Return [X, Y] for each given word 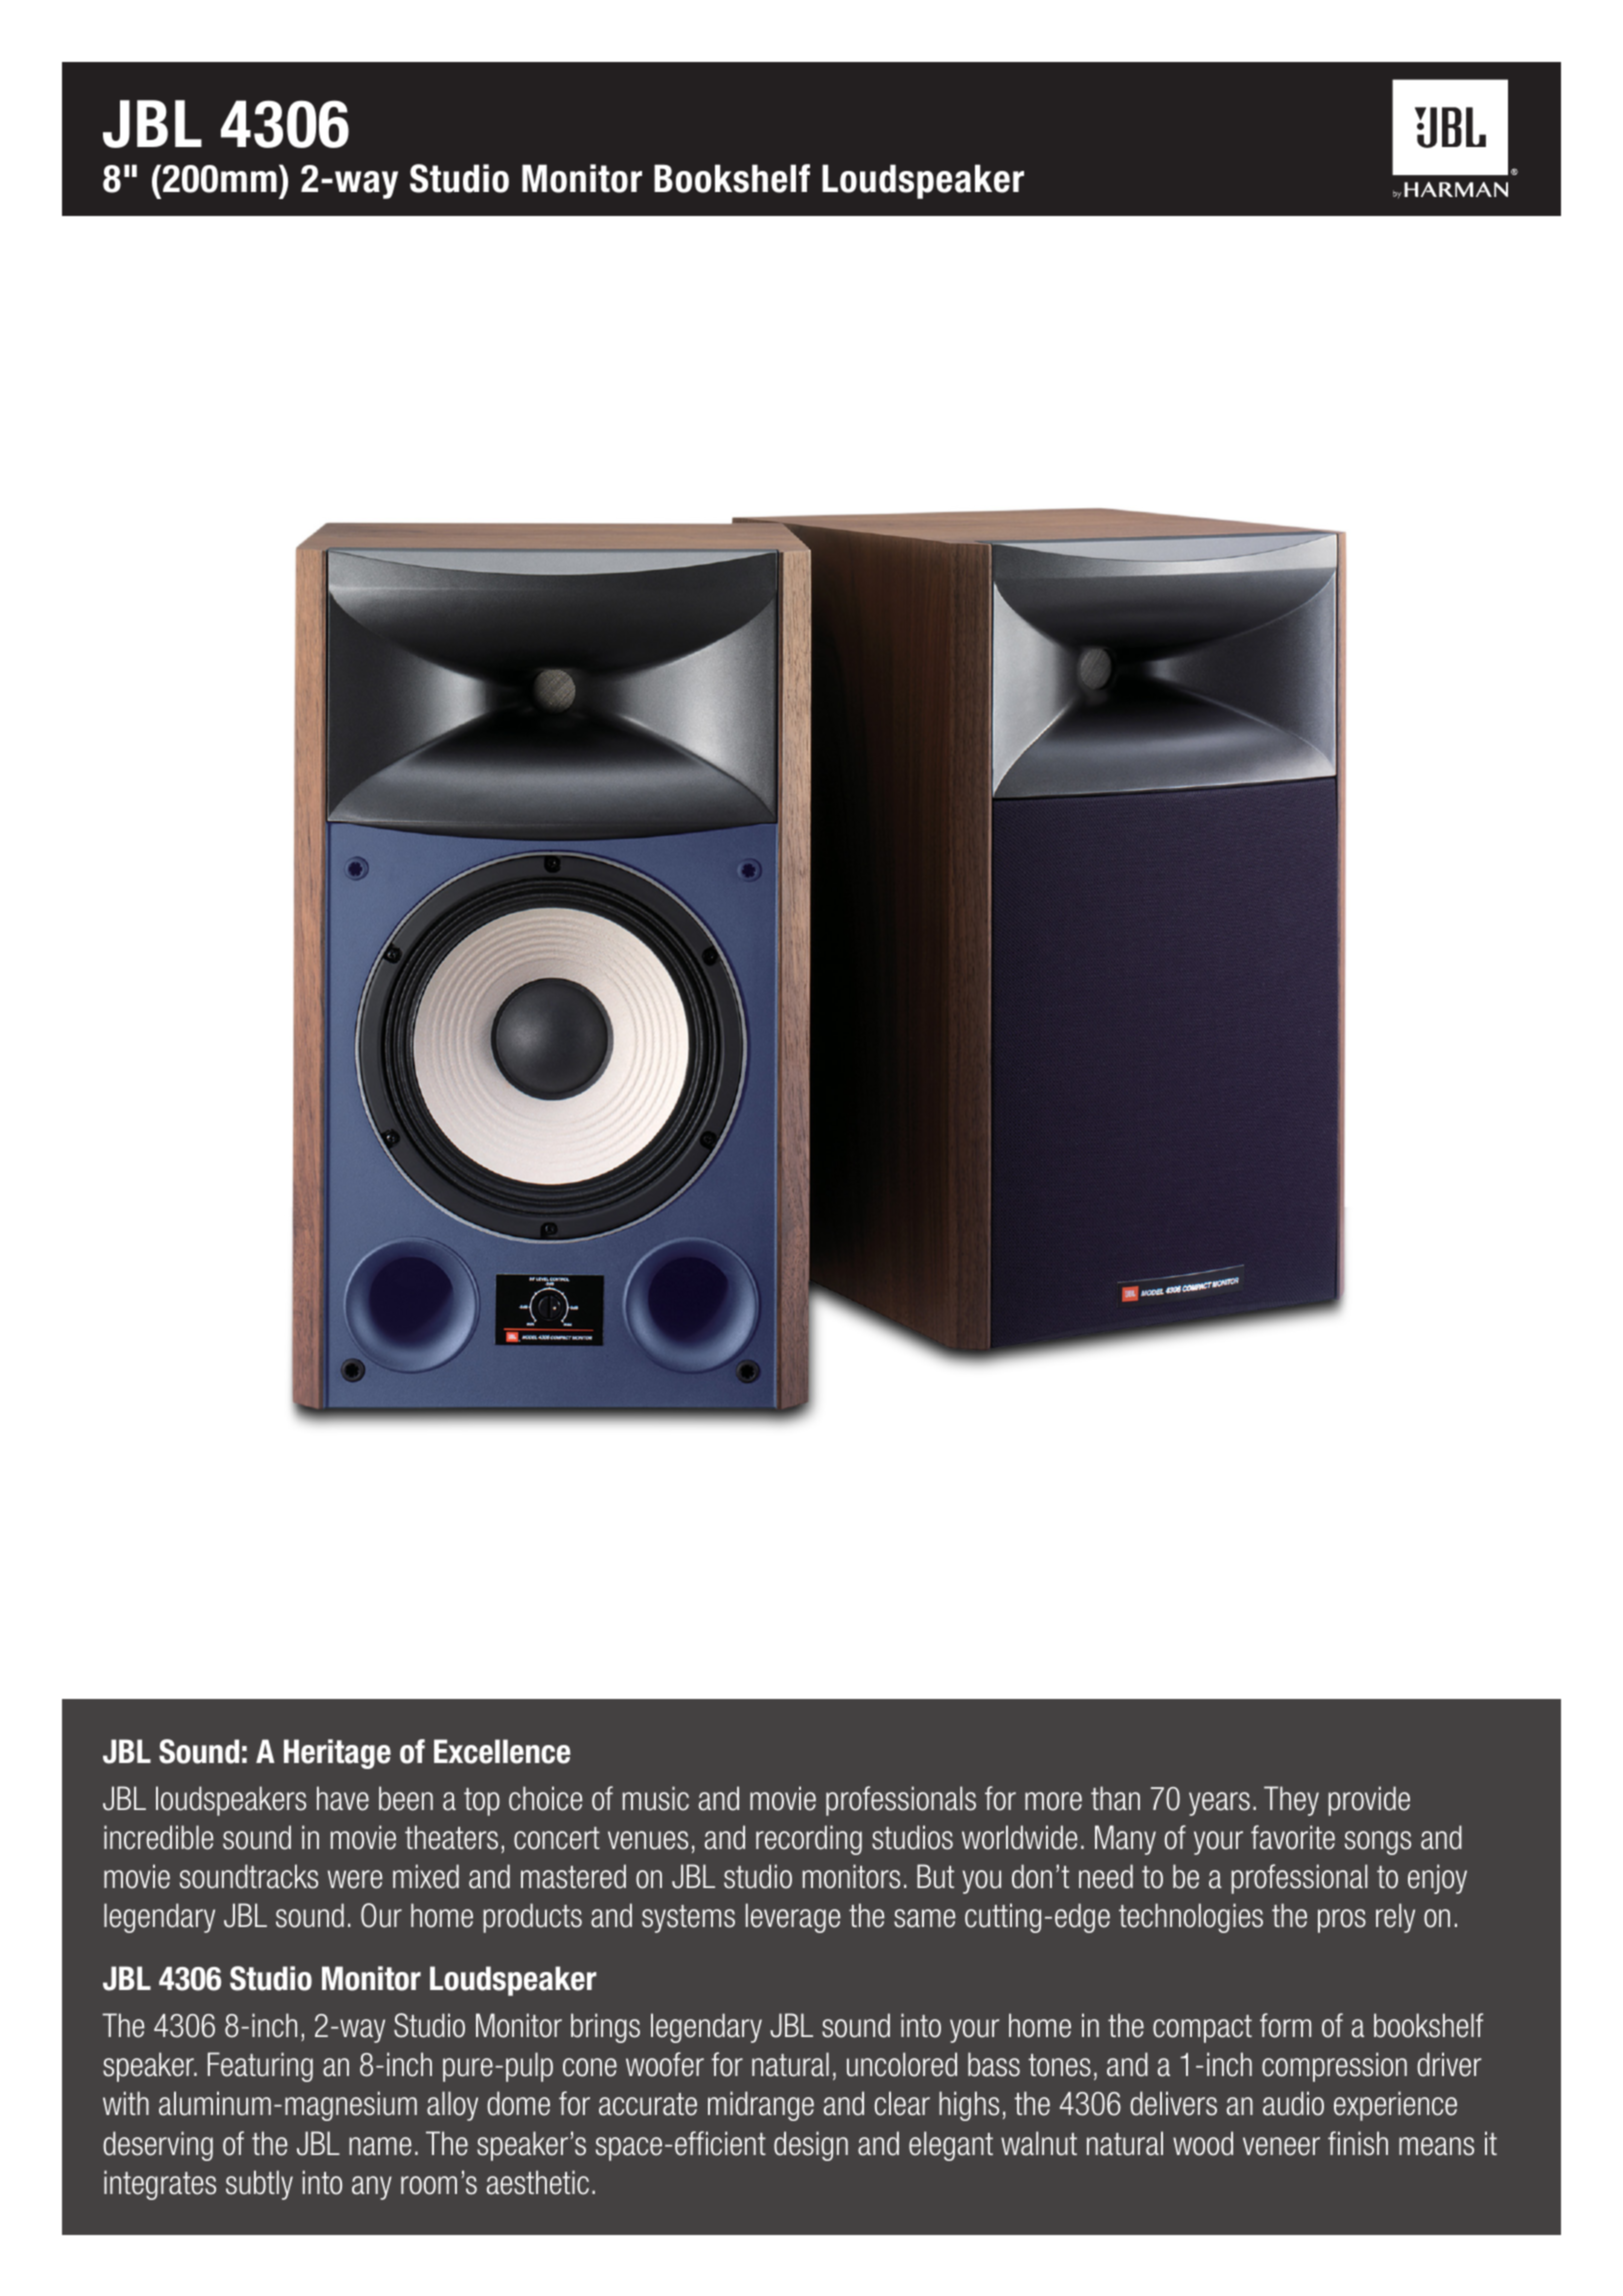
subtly [259, 2185]
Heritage [337, 1754]
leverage [793, 1918]
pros [1342, 1921]
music [656, 1798]
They [1291, 1801]
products [532, 1918]
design [811, 2146]
